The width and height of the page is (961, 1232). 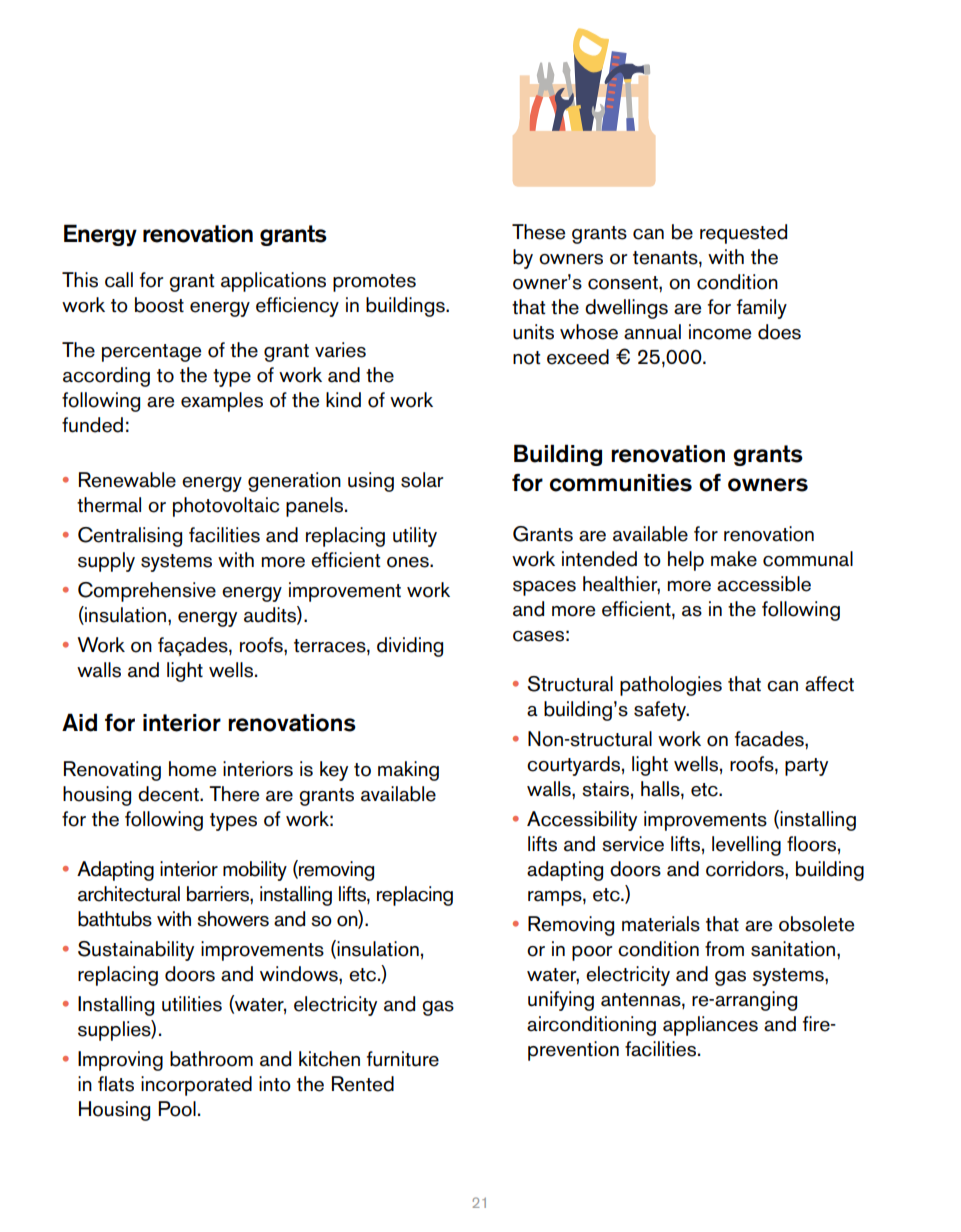 I want to click on Accessibility, so click(x=582, y=821).
